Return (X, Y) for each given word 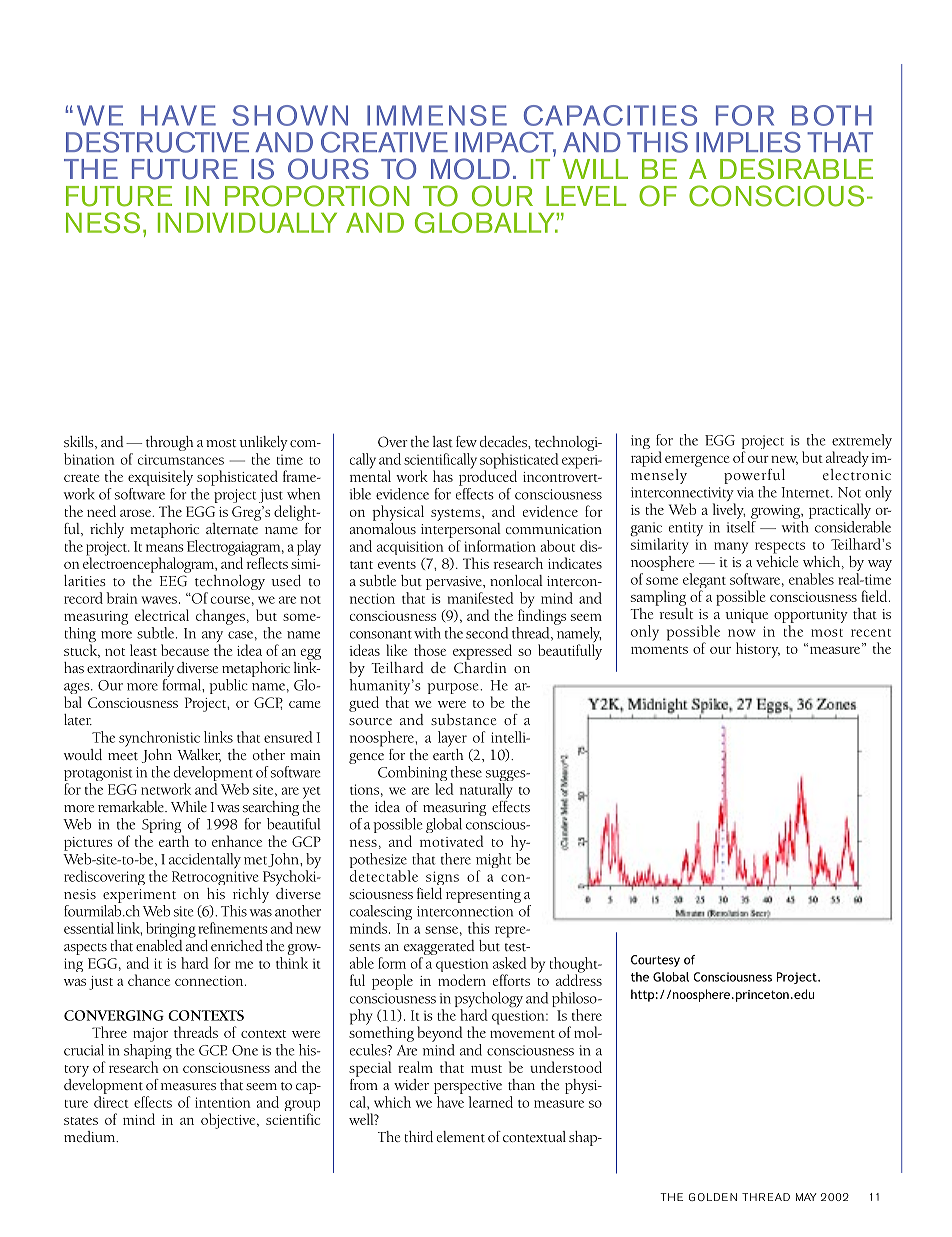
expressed (482, 652)
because (185, 650)
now (741, 633)
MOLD (470, 169)
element (461, 1136)
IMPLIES (748, 142)
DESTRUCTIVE (157, 142)
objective (229, 1121)
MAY (806, 1197)
